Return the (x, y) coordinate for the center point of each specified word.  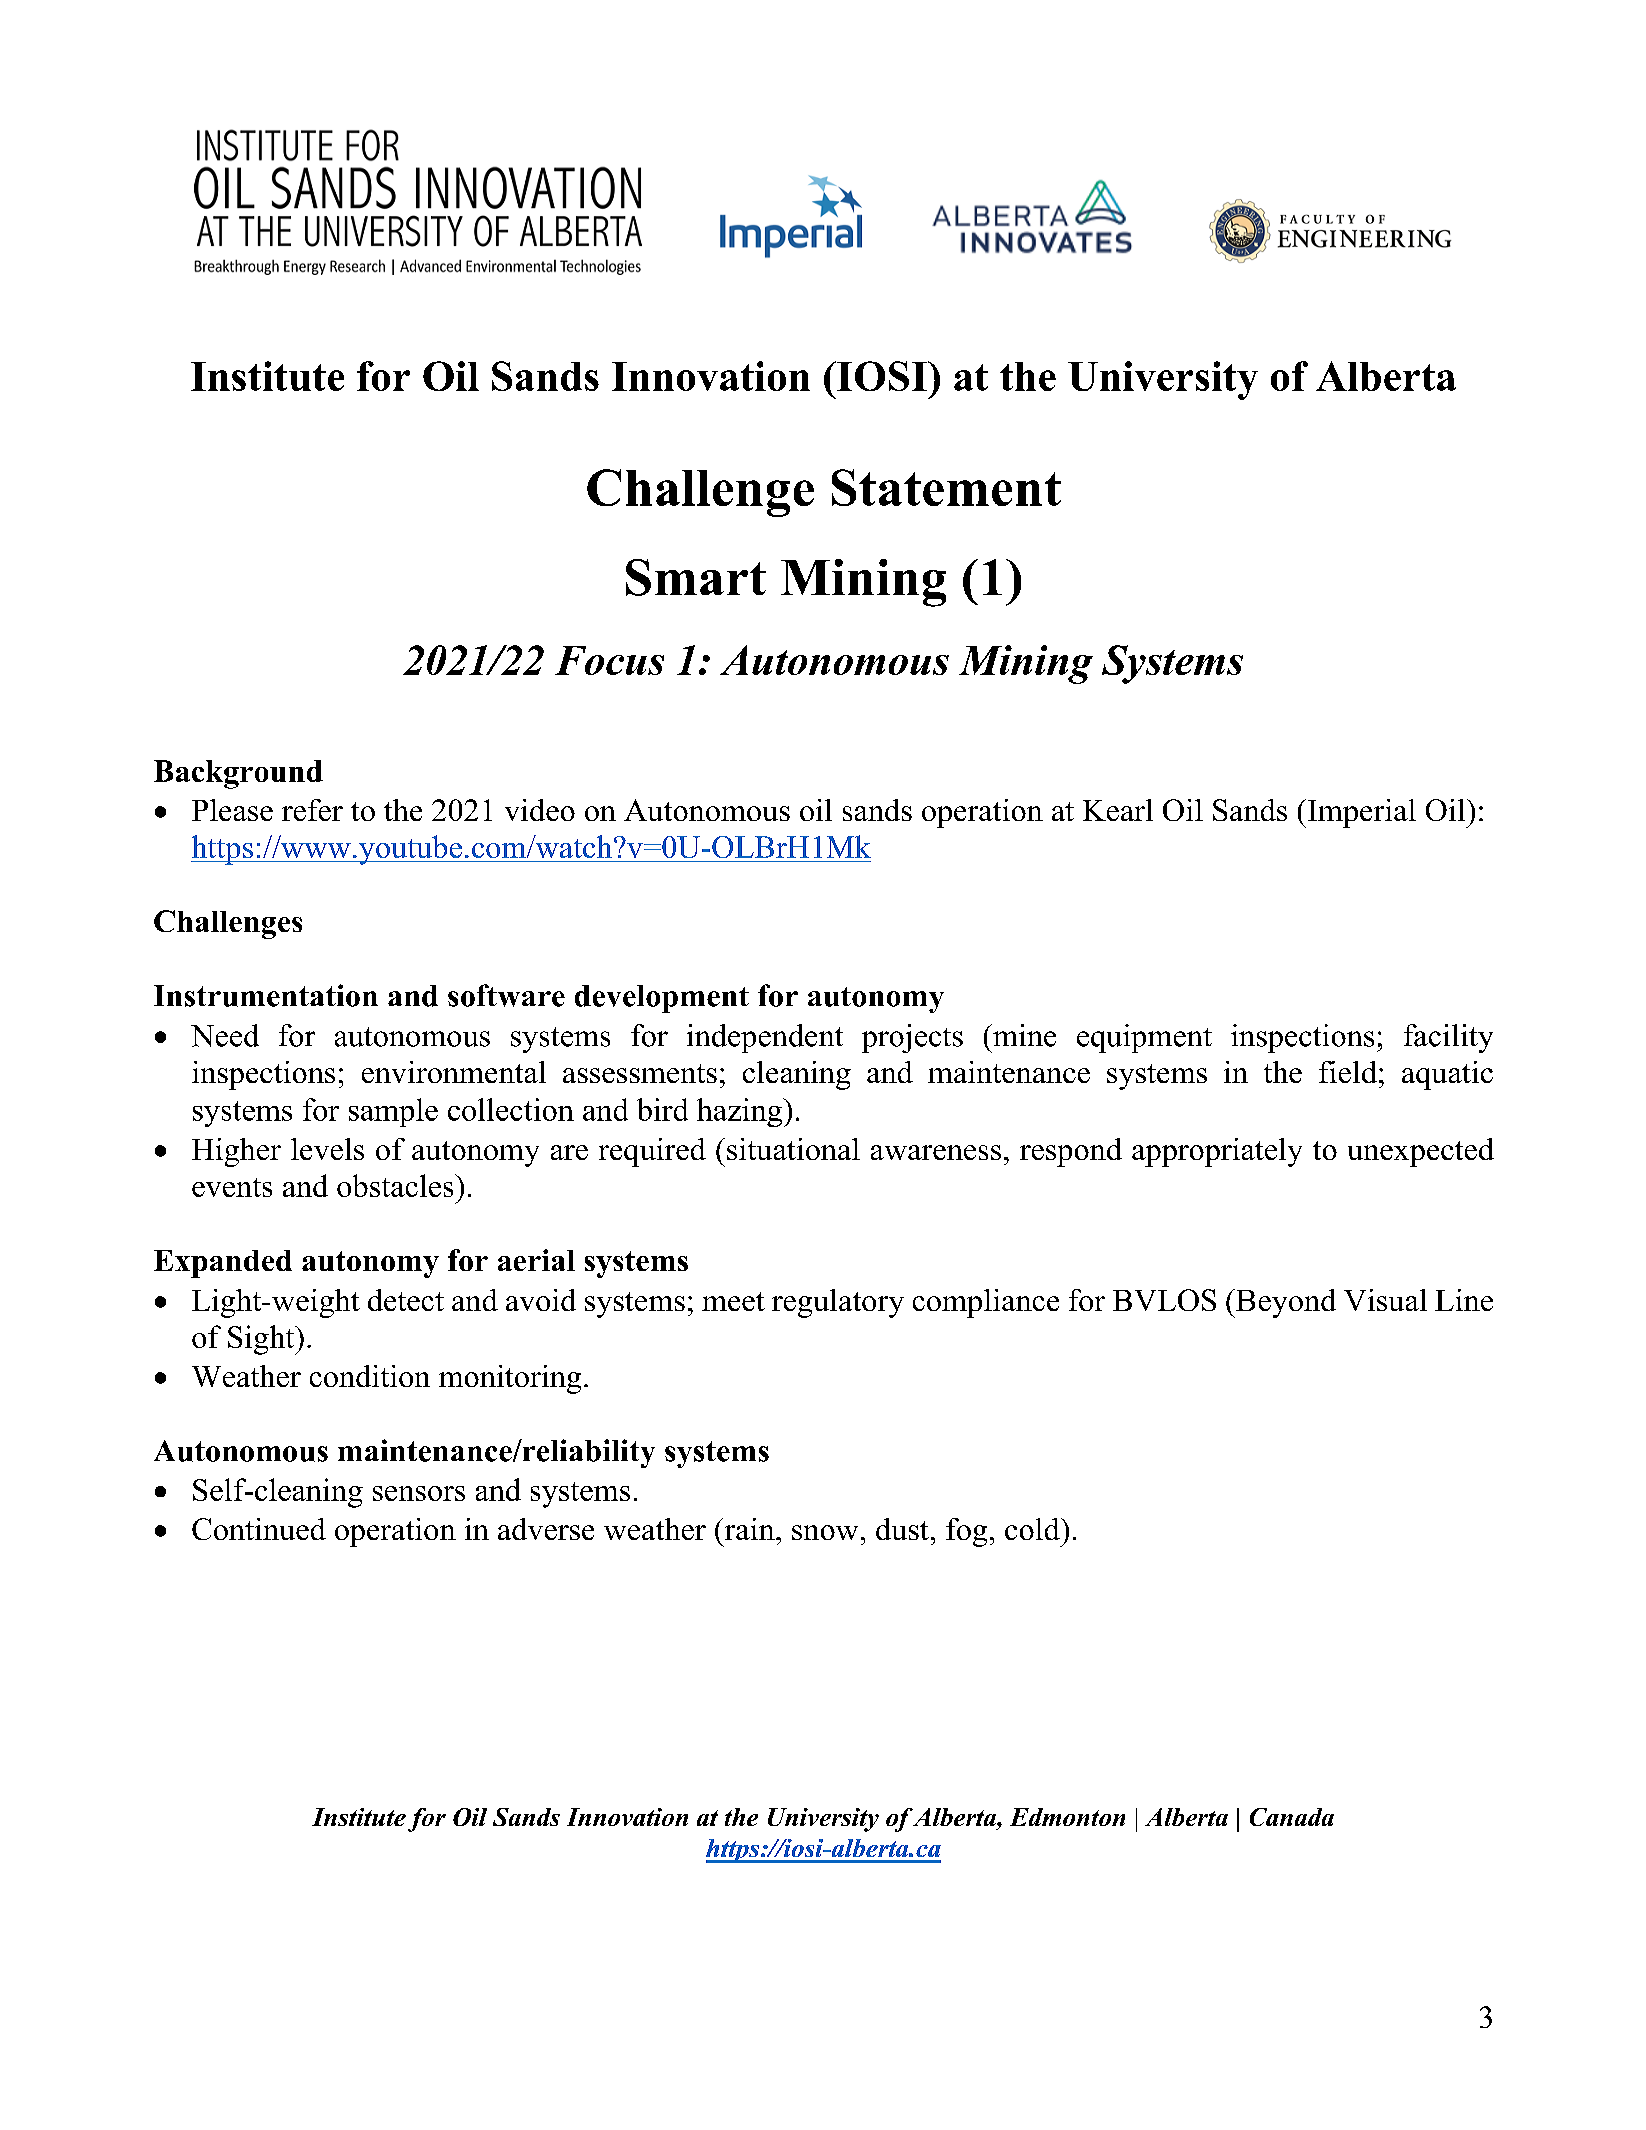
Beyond (1285, 1303)
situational (793, 1149)
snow (825, 1532)
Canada (1292, 1817)
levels (327, 1149)
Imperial (1360, 813)
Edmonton (1067, 1817)
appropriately (1217, 1152)
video (540, 810)
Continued (259, 1529)
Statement (946, 487)
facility (1448, 1038)
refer (312, 810)
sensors (419, 1493)
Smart (696, 577)
